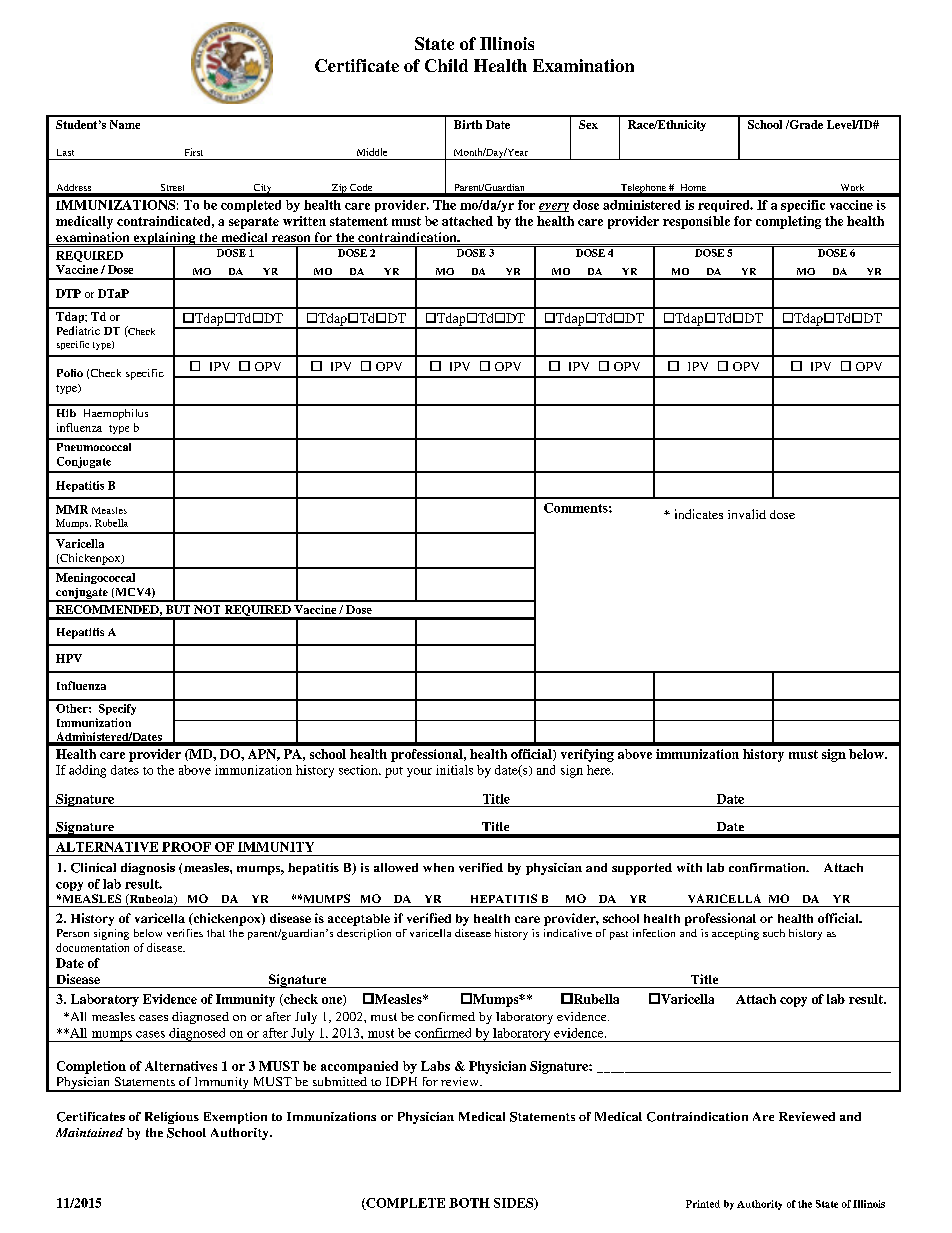  I want to click on when, so click(438, 867).
